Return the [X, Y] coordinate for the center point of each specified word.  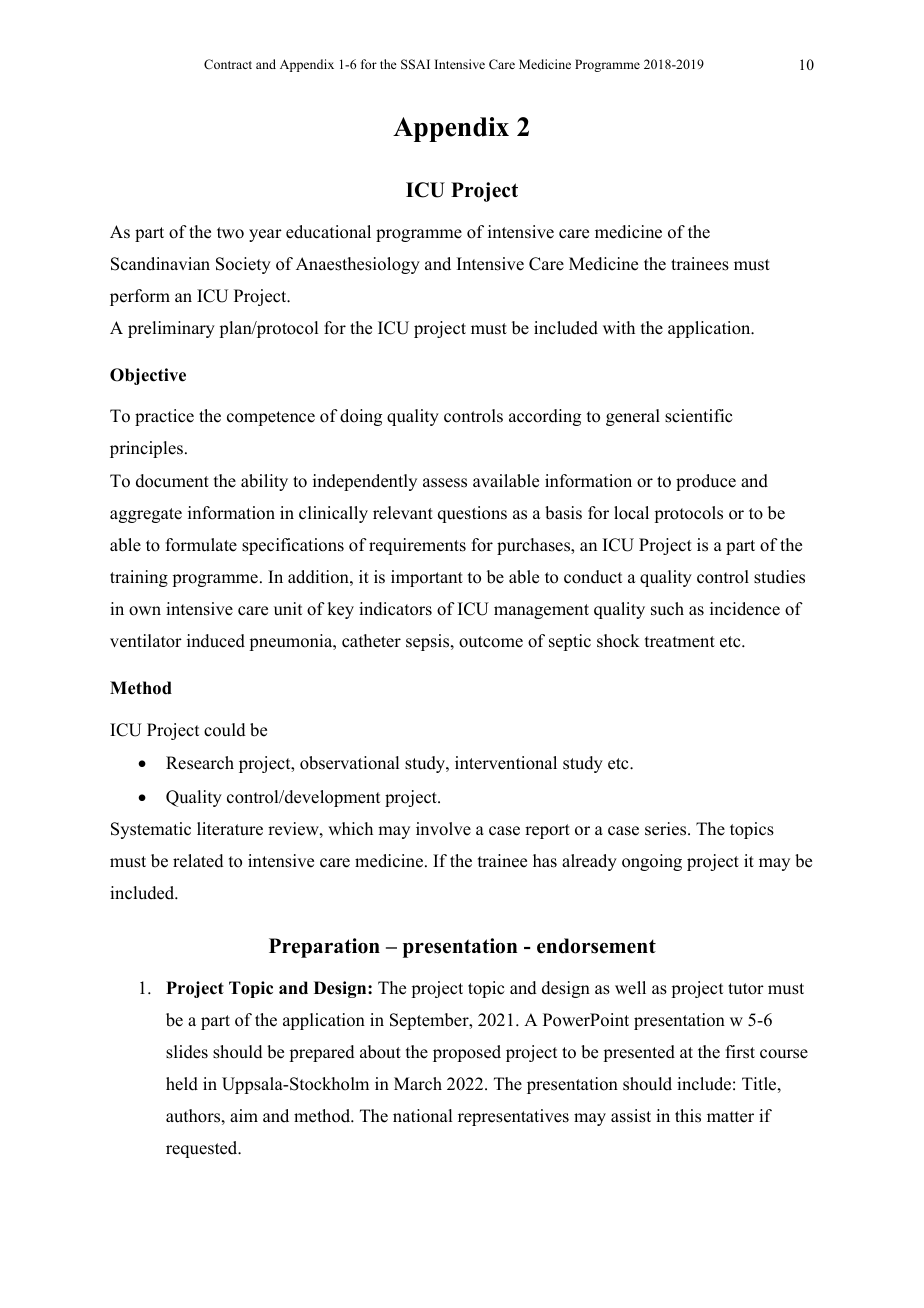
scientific [698, 416]
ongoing [652, 862]
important [427, 578]
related [198, 861]
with [619, 327]
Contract [228, 64]
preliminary [171, 329]
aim [244, 1115]
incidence [745, 609]
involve [443, 829]
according [545, 417]
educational [328, 232]
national [422, 1116]
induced [216, 641]
